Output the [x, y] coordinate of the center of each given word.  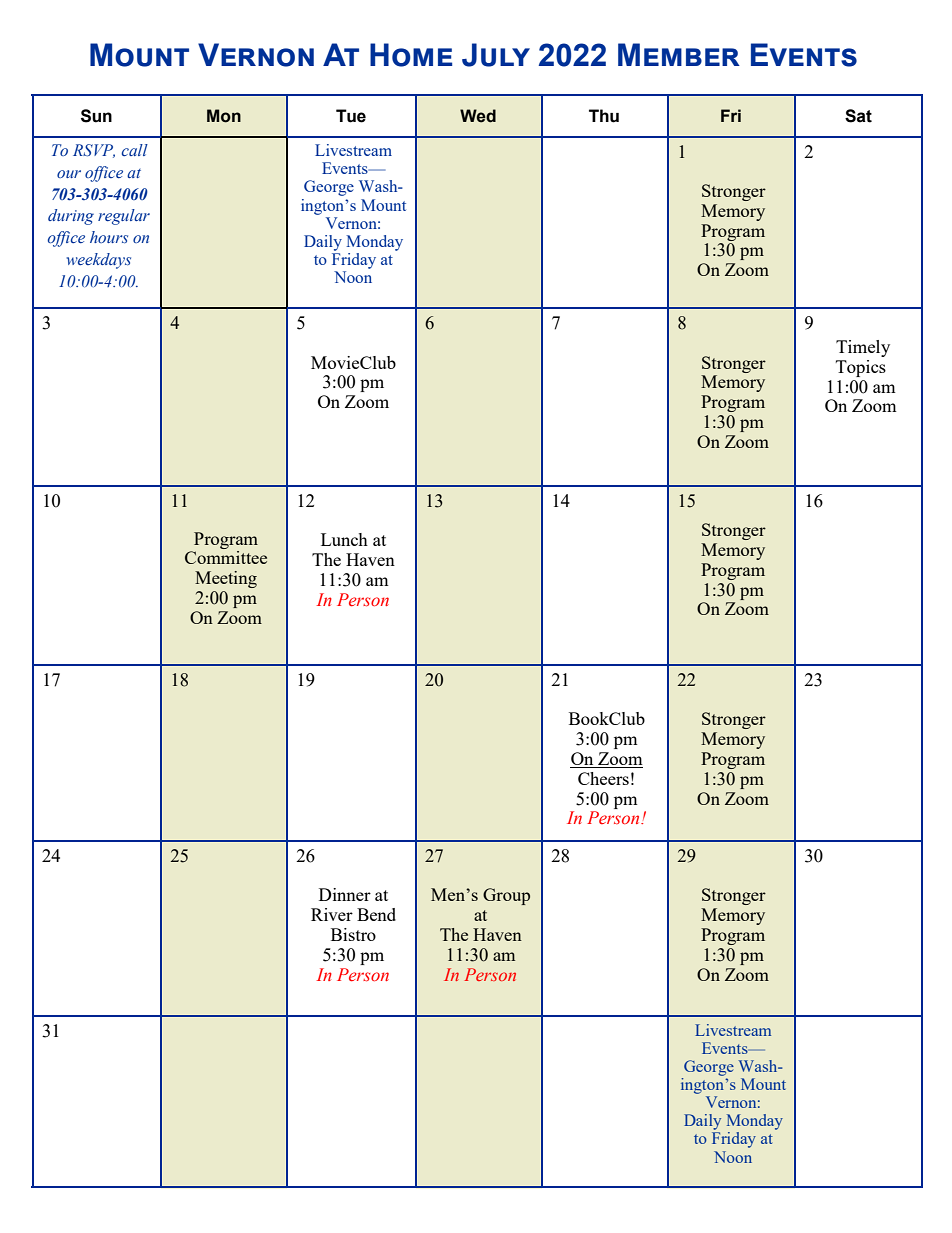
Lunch [344, 539]
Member [679, 54]
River [332, 914]
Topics [861, 368]
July [496, 55]
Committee [226, 557]
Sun [96, 116]
